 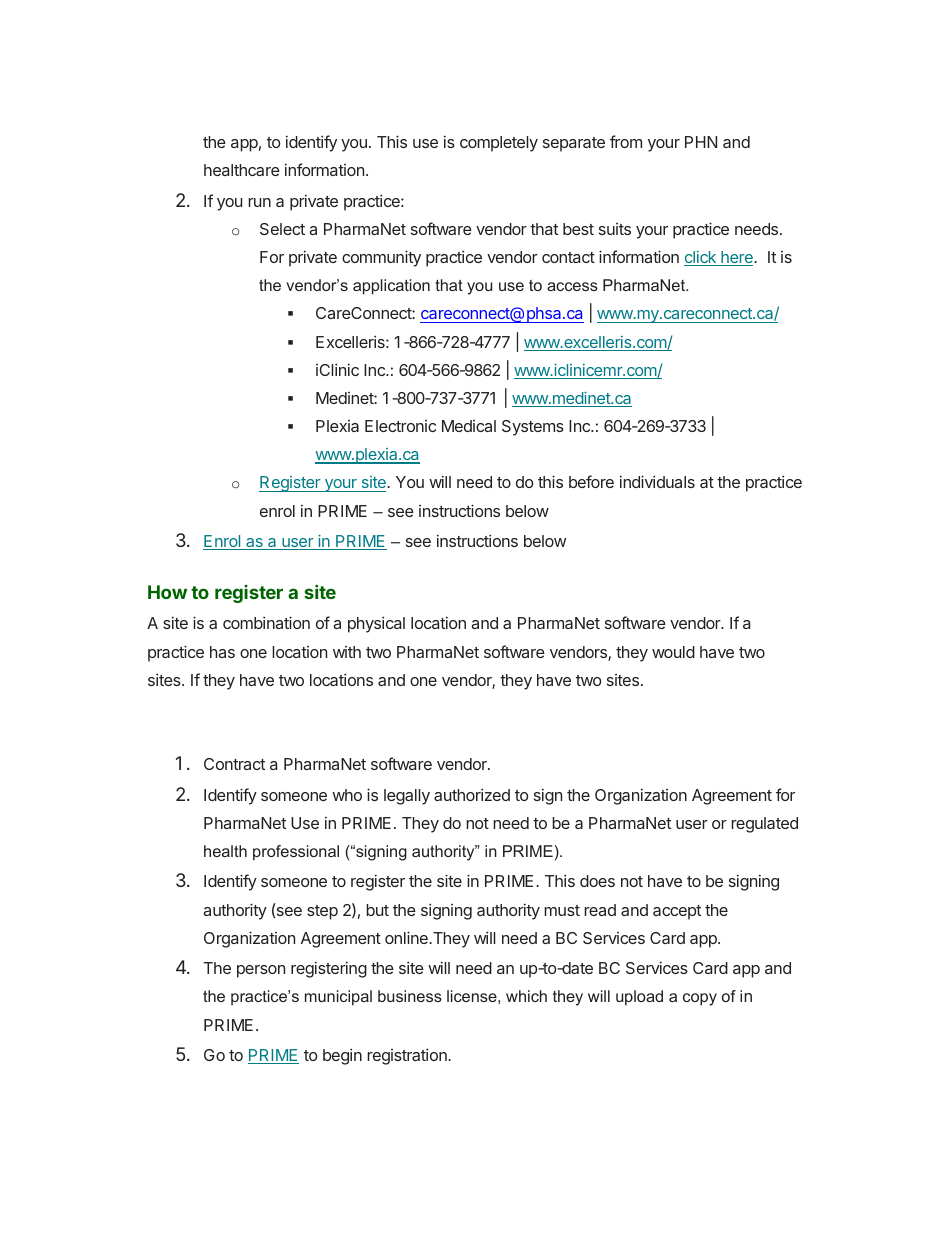 What do you see at coordinates (701, 258) in the document?
I see `click` at bounding box center [701, 258].
